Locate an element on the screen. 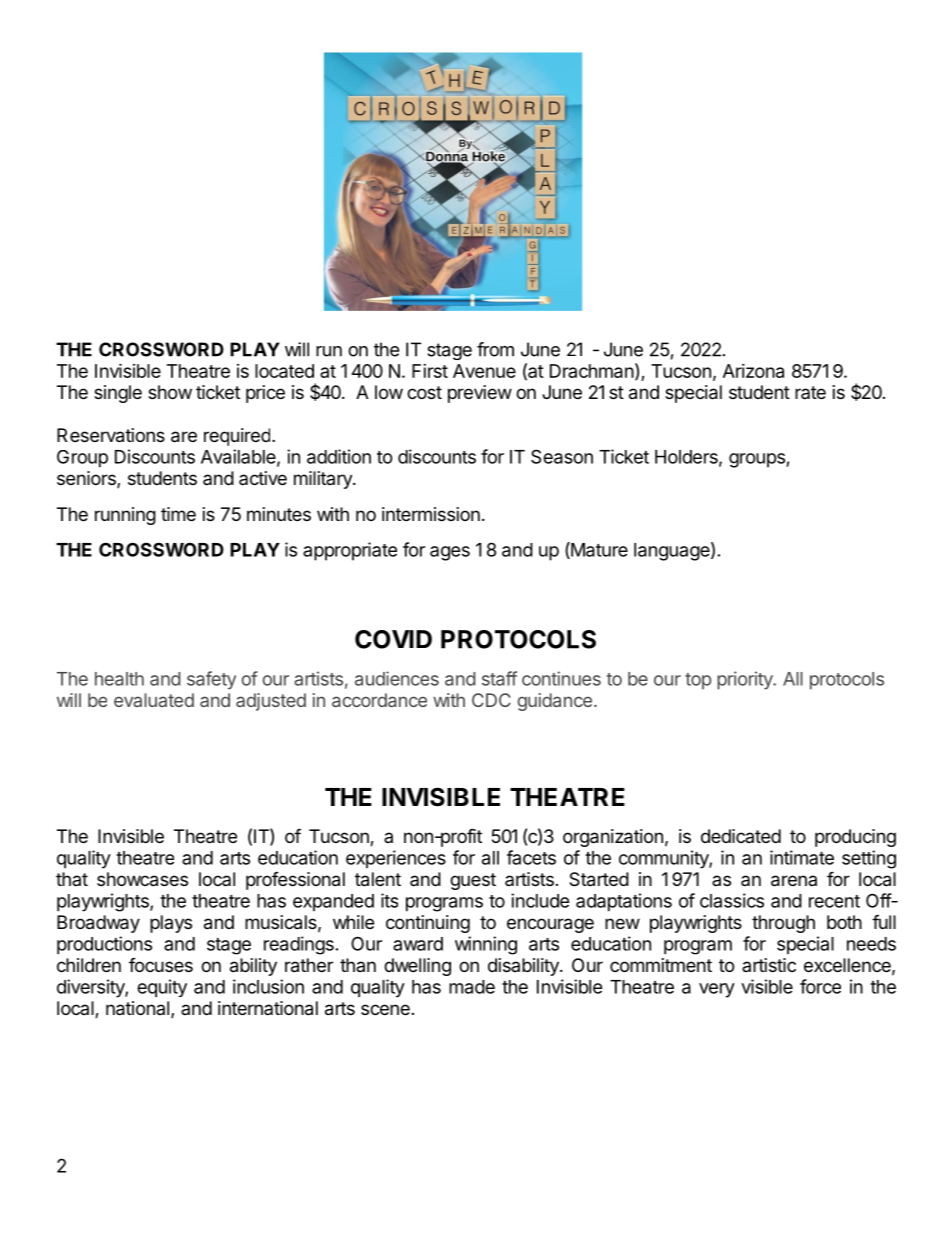 This screenshot has width=952, height=1233. made is located at coordinates (472, 987).
